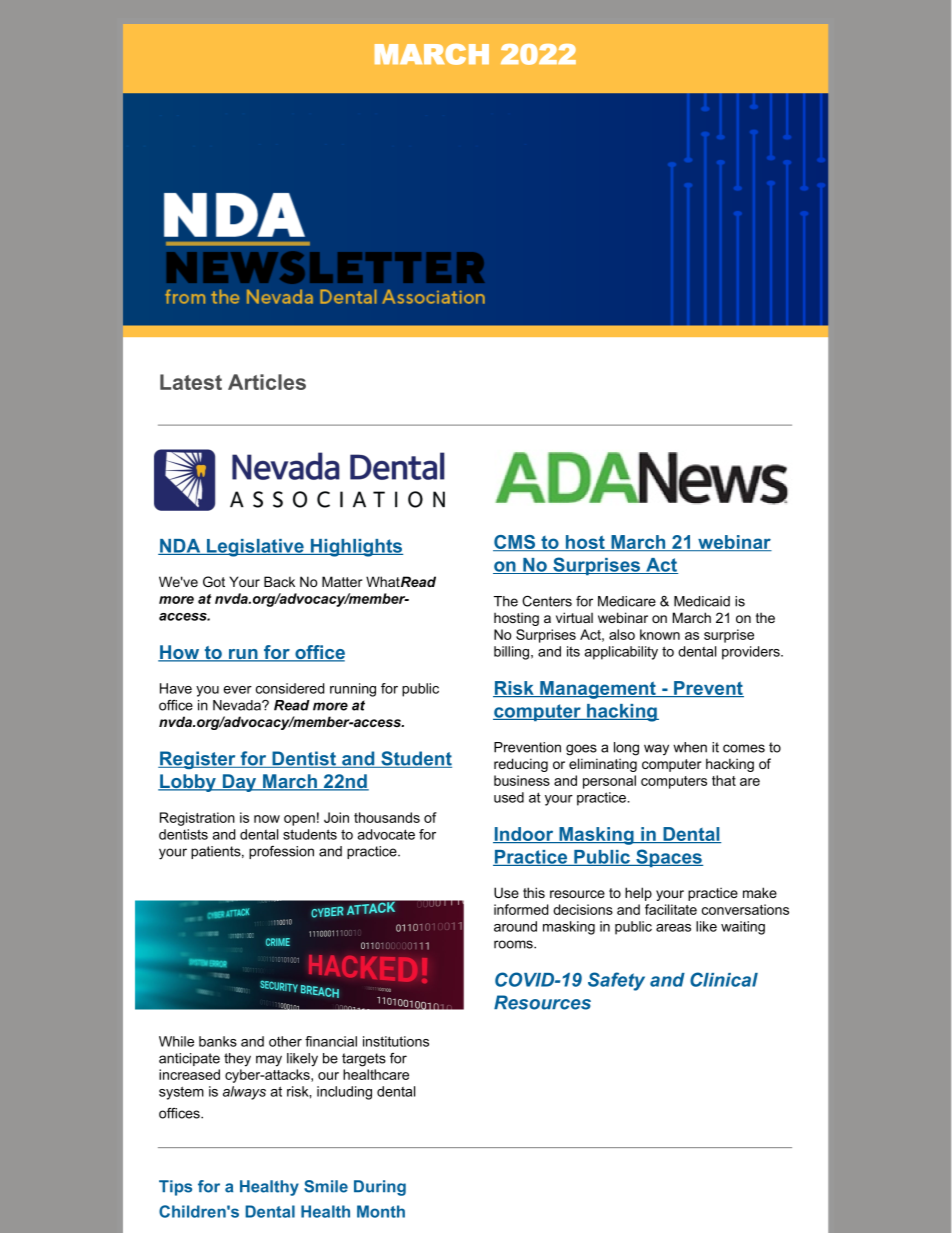  I want to click on Articles, so click(267, 382).
